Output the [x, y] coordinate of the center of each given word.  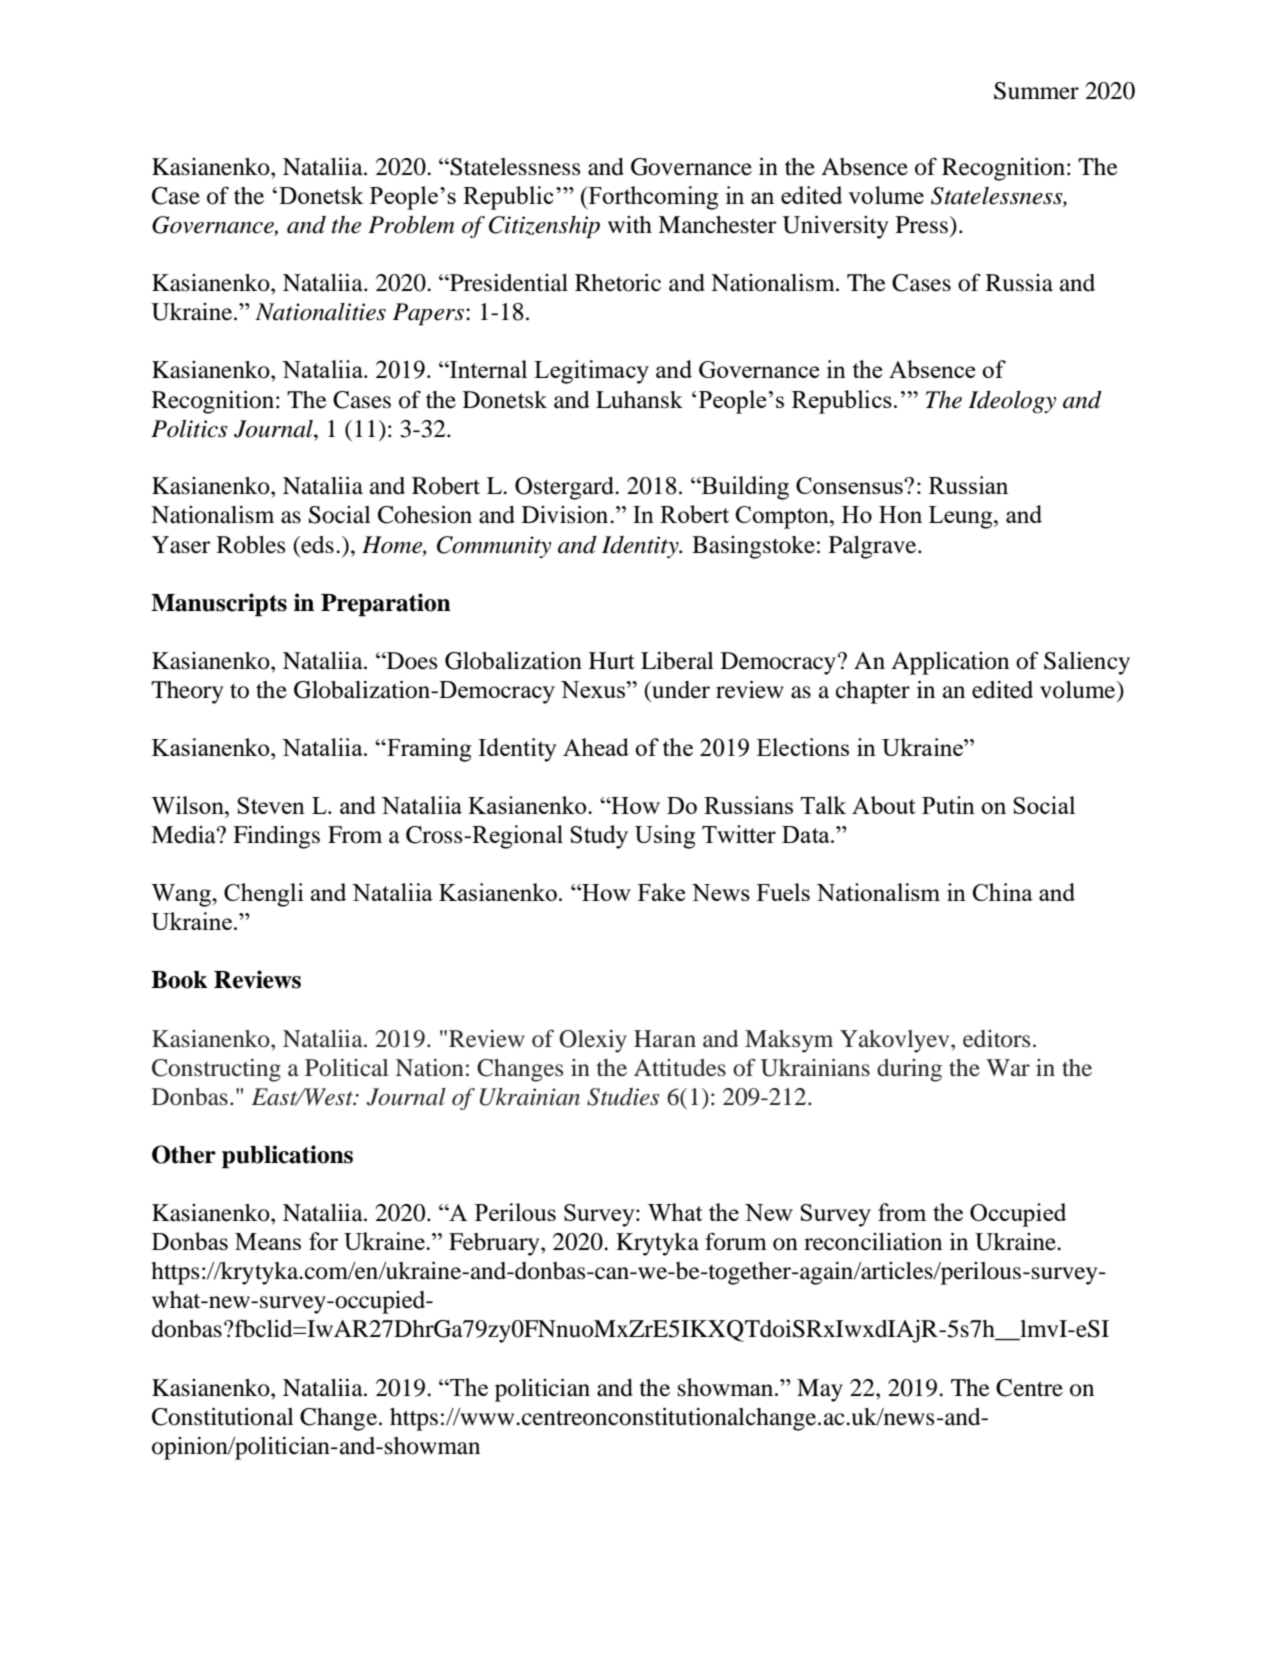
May [820, 1390]
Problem [411, 225]
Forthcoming [652, 198]
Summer [1036, 91]
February [495, 1244]
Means [268, 1241]
